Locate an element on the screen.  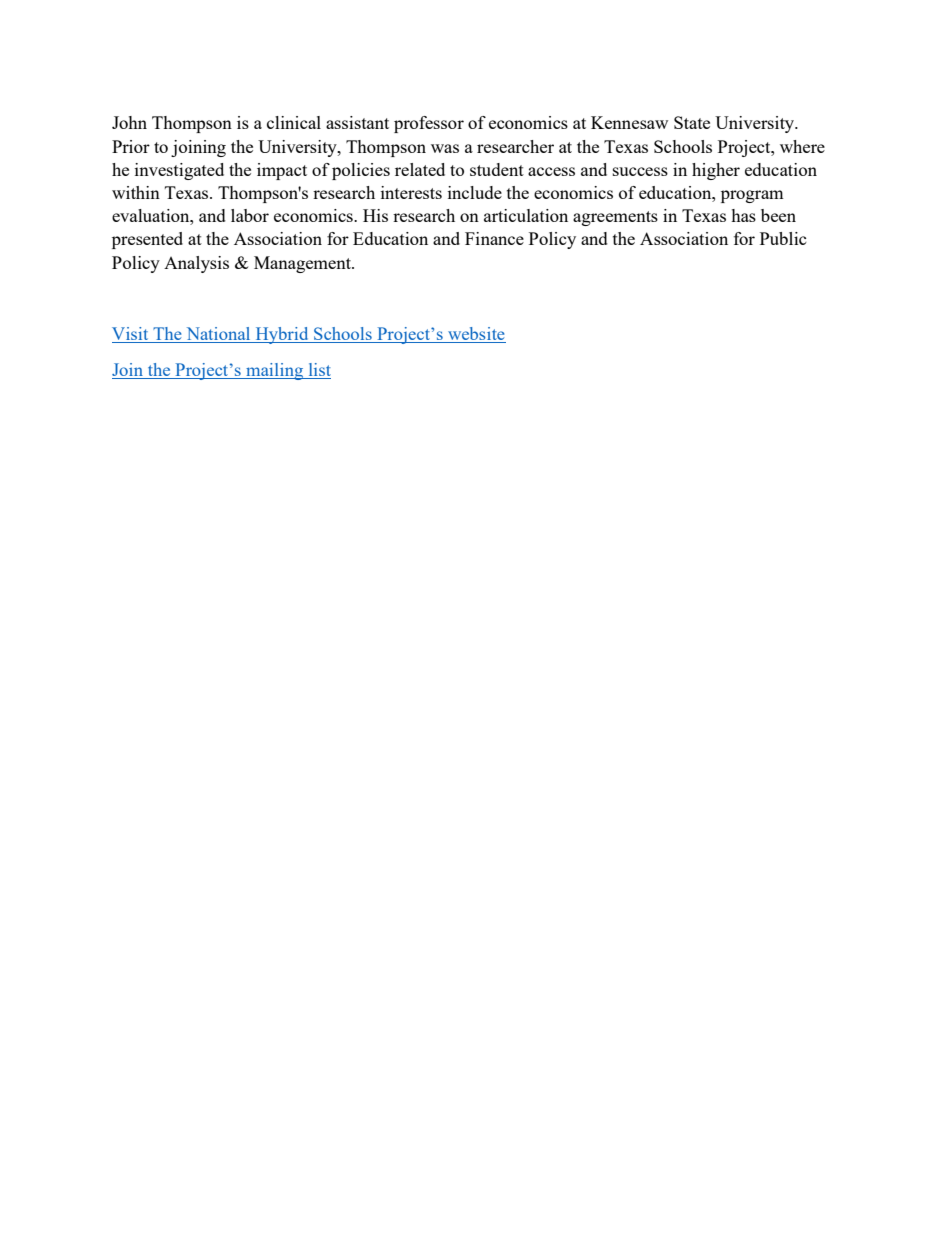
program is located at coordinates (752, 196).
